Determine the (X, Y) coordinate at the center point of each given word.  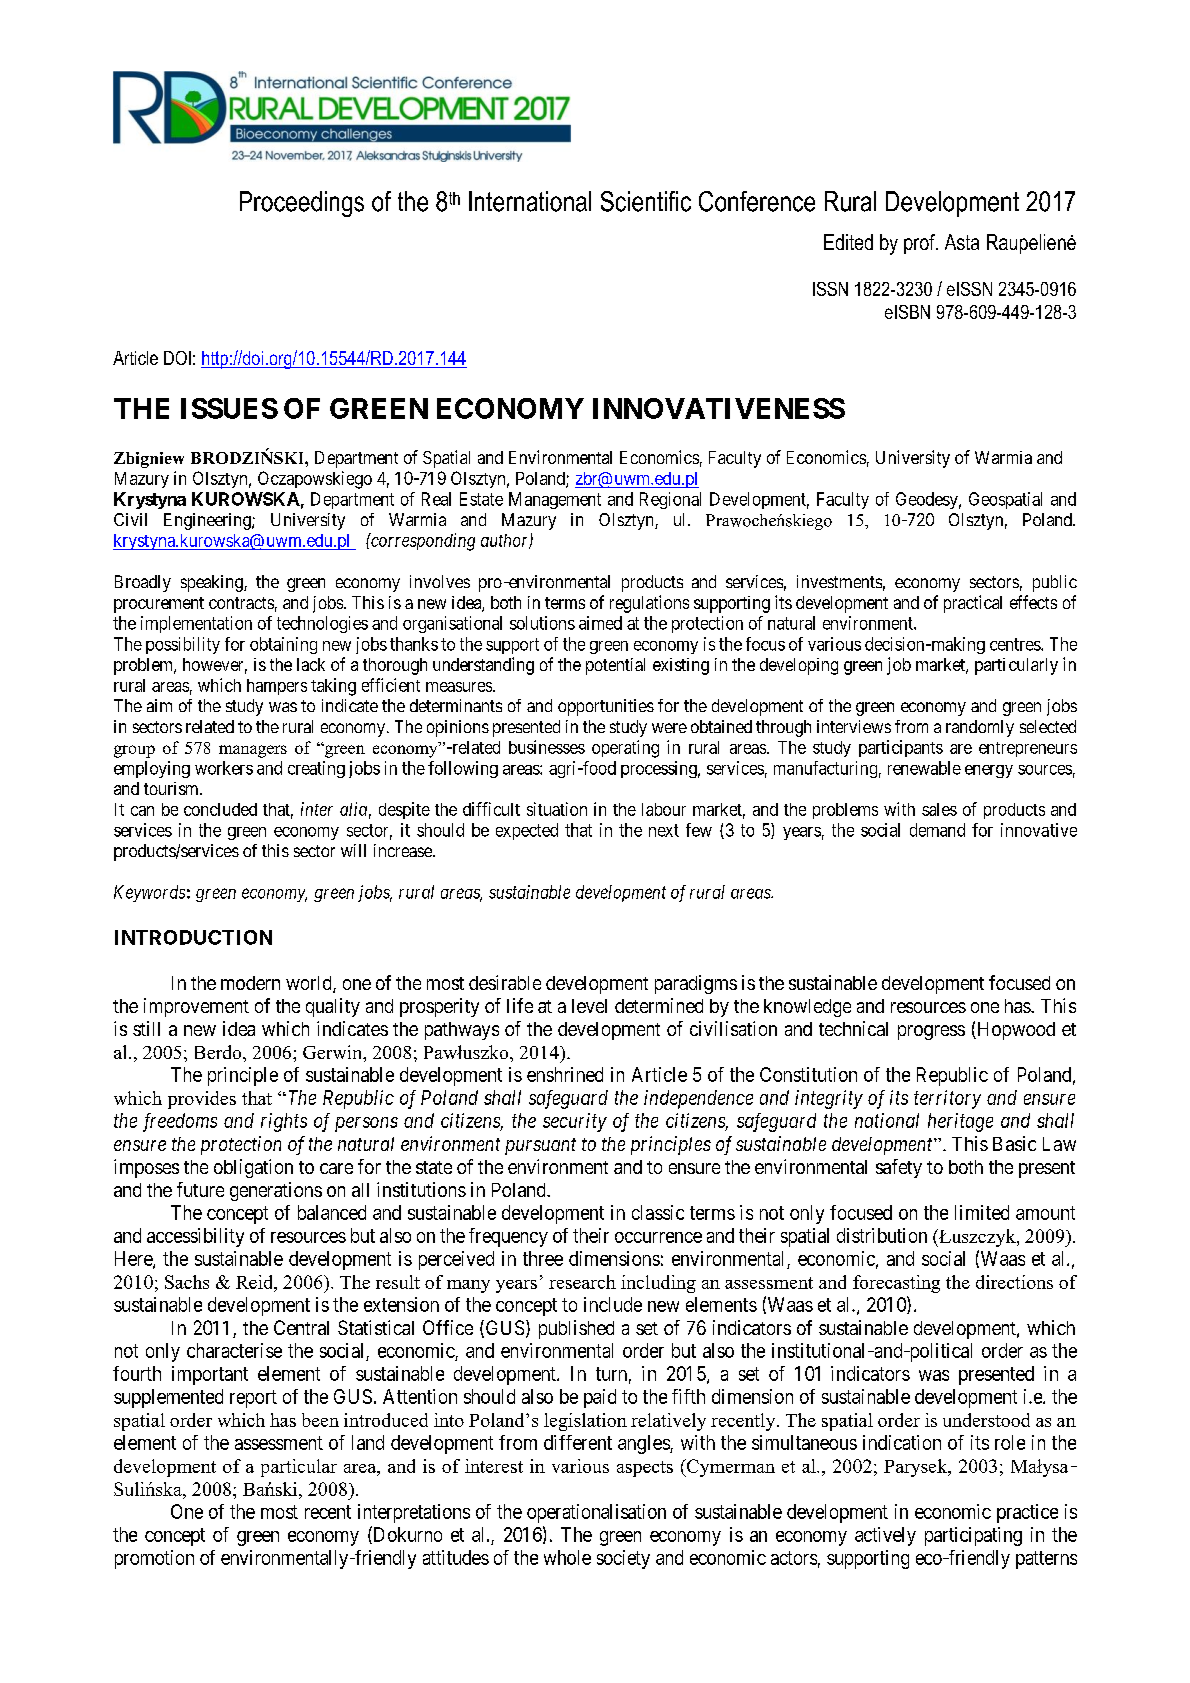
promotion (154, 1559)
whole (567, 1557)
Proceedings (302, 204)
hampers (277, 687)
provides (202, 1100)
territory (947, 1099)
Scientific (646, 201)
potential (615, 666)
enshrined (565, 1074)
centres (1016, 644)
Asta (962, 242)
